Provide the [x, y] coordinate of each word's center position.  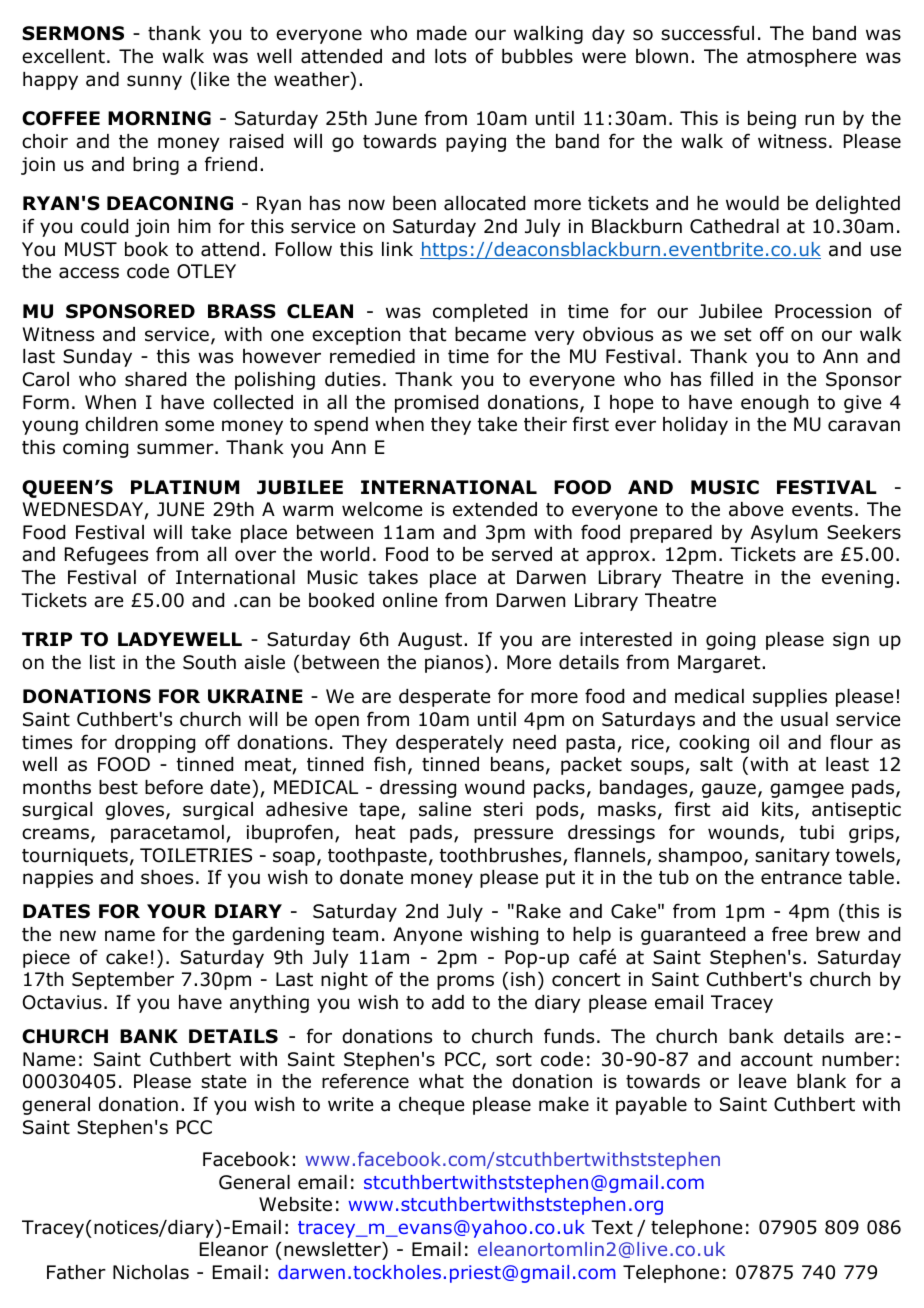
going [730, 641]
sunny [154, 82]
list [102, 662]
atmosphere [801, 58]
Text [612, 1227]
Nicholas [151, 1272]
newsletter [333, 1251]
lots [450, 56]
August [431, 641]
